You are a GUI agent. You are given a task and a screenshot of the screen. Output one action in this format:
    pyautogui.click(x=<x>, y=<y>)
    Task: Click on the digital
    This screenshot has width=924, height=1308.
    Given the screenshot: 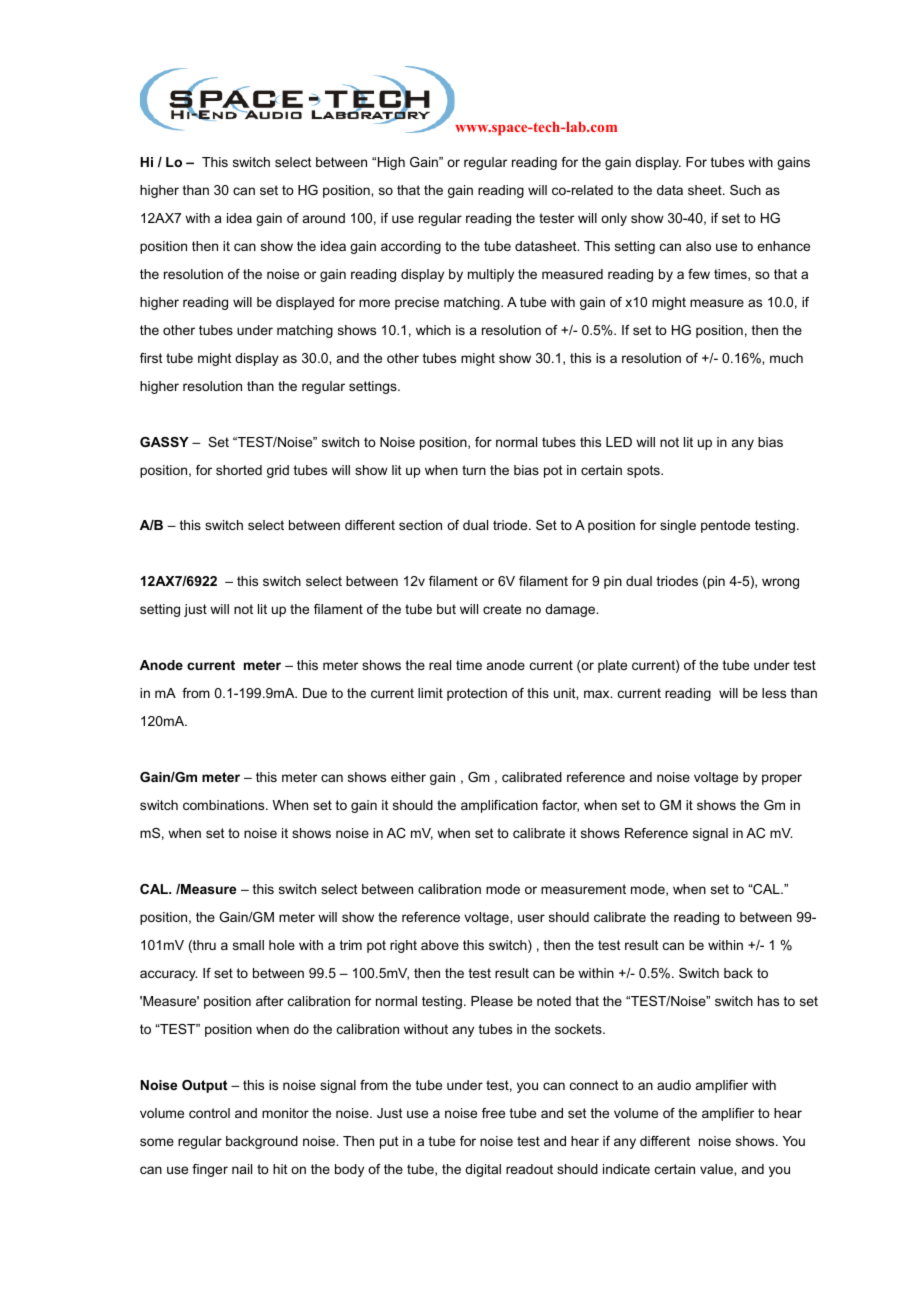 What is the action you would take?
    pyautogui.click(x=483, y=1170)
